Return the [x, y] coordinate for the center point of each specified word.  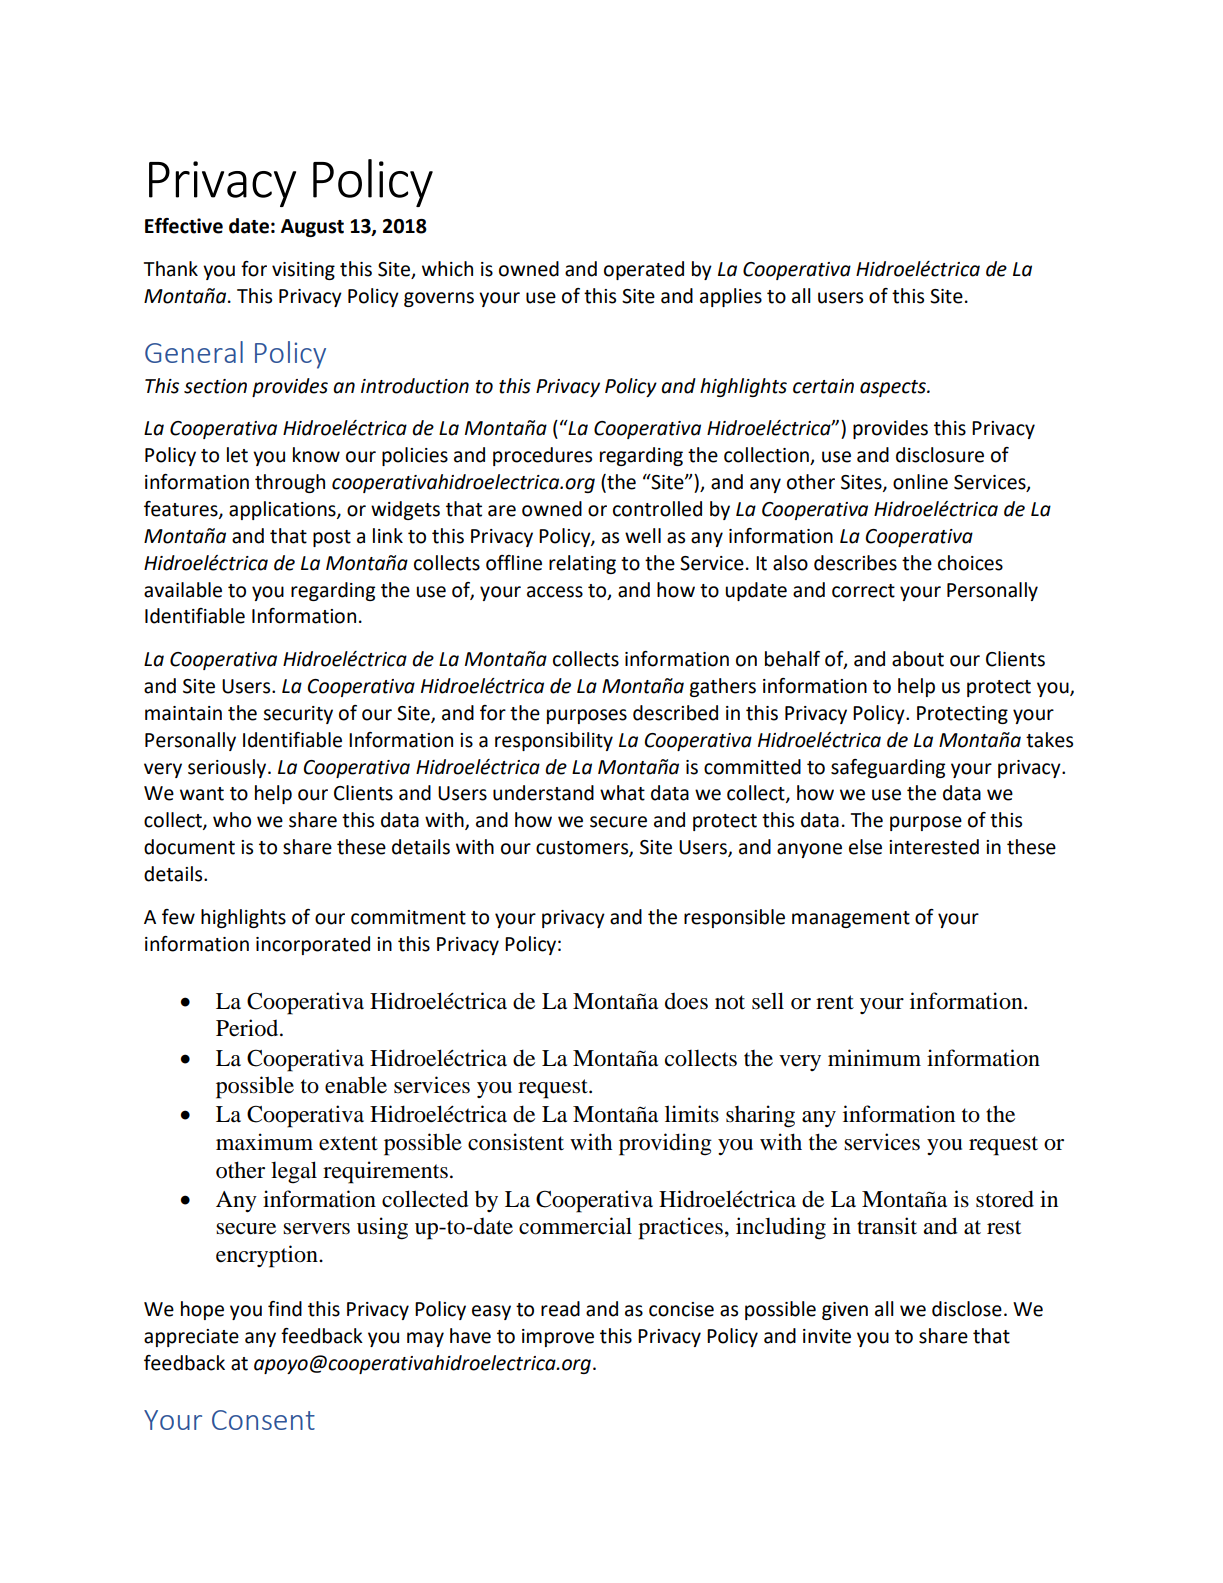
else [865, 847]
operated [644, 270]
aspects [894, 388]
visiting [303, 271]
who [232, 820]
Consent [263, 1420]
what [622, 793]
